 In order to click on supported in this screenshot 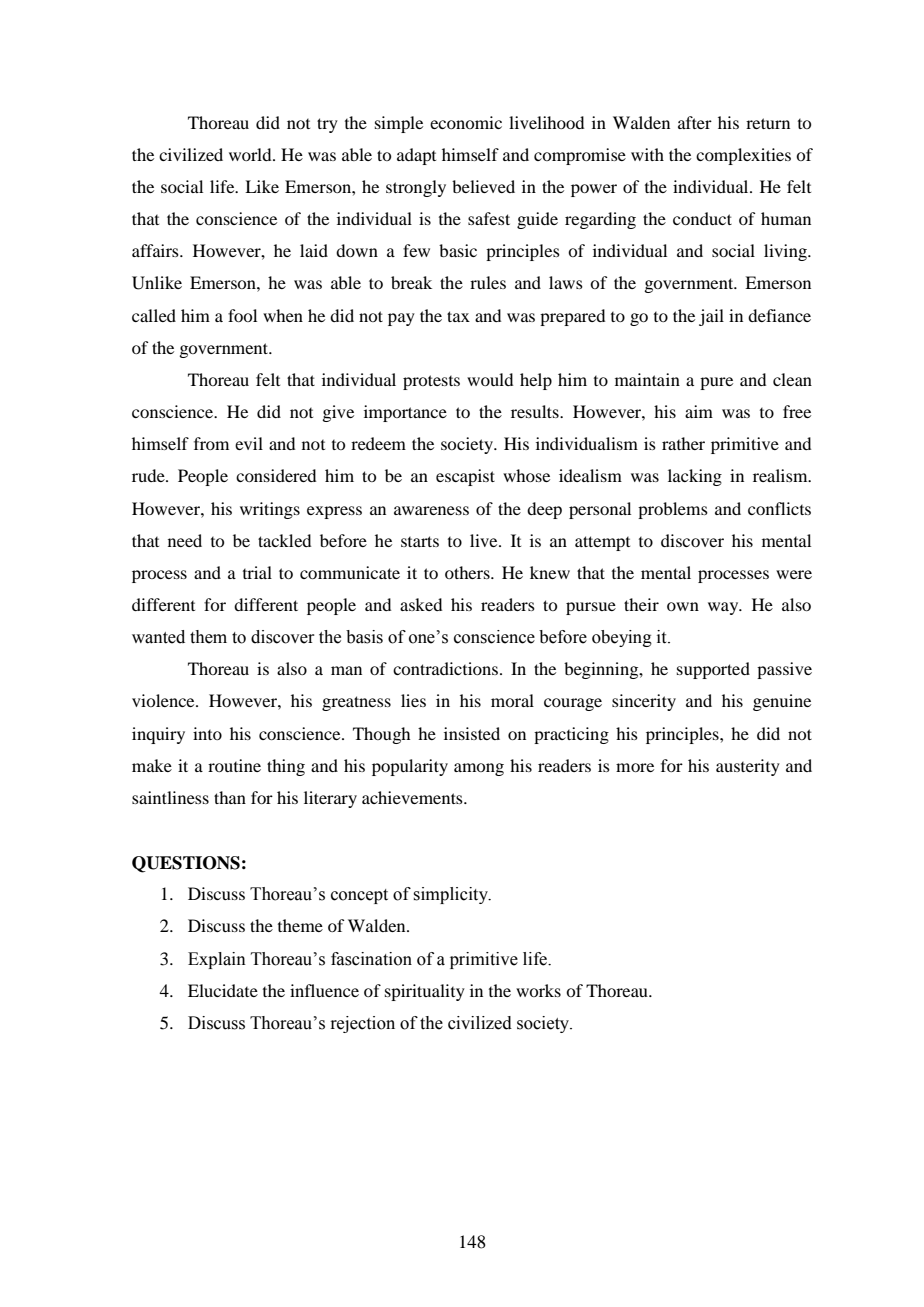, I will do `click(713, 670)`.
